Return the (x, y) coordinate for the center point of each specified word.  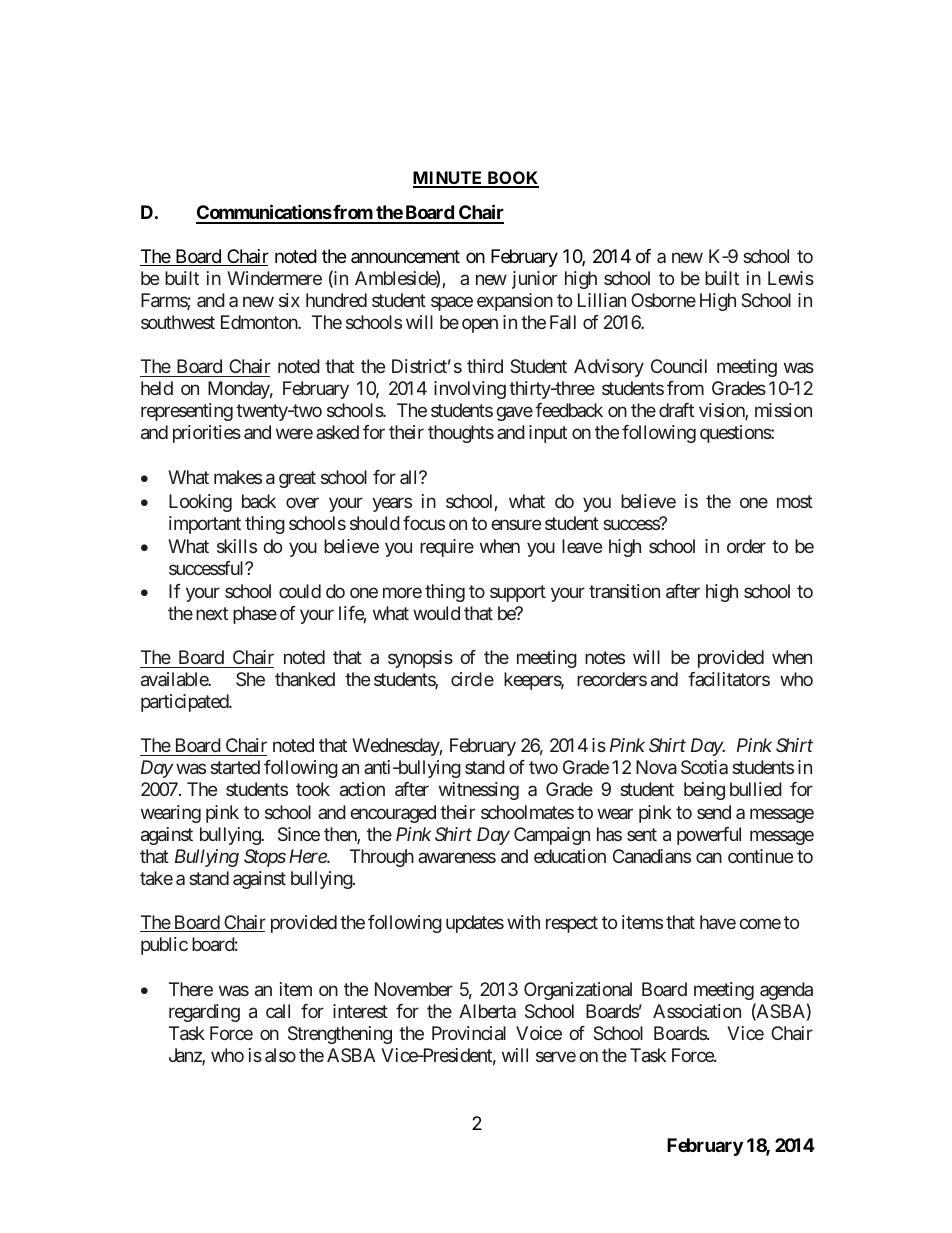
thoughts (461, 434)
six (289, 300)
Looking (200, 503)
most (795, 501)
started (235, 767)
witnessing (479, 791)
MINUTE (449, 179)
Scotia (704, 767)
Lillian (602, 300)
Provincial (469, 1033)
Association (697, 1011)
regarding (204, 1013)
